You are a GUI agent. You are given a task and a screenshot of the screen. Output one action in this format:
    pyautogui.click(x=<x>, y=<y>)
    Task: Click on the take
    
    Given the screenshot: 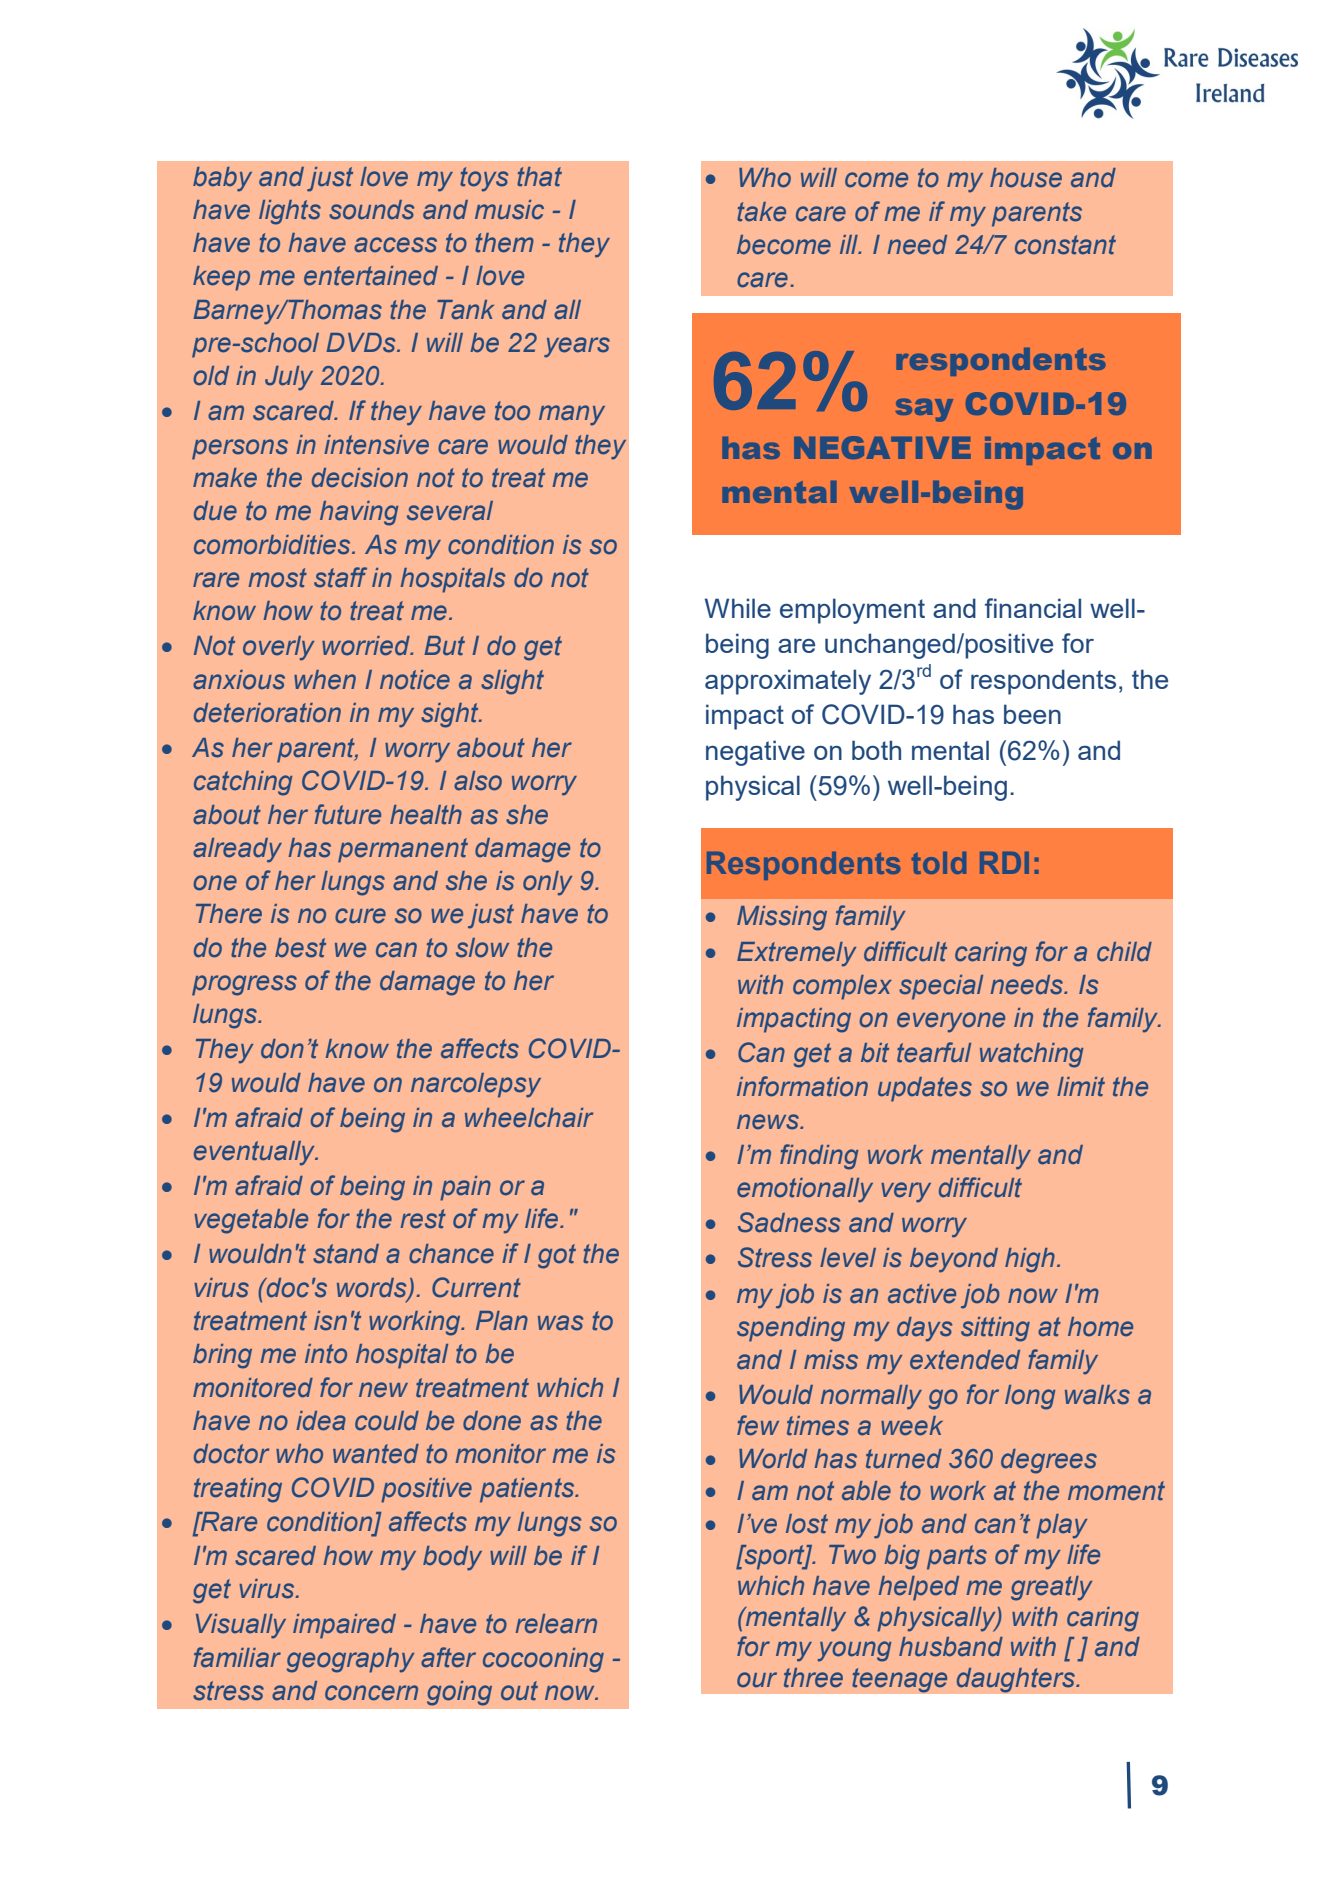 What is the action you would take?
    pyautogui.click(x=761, y=212)
